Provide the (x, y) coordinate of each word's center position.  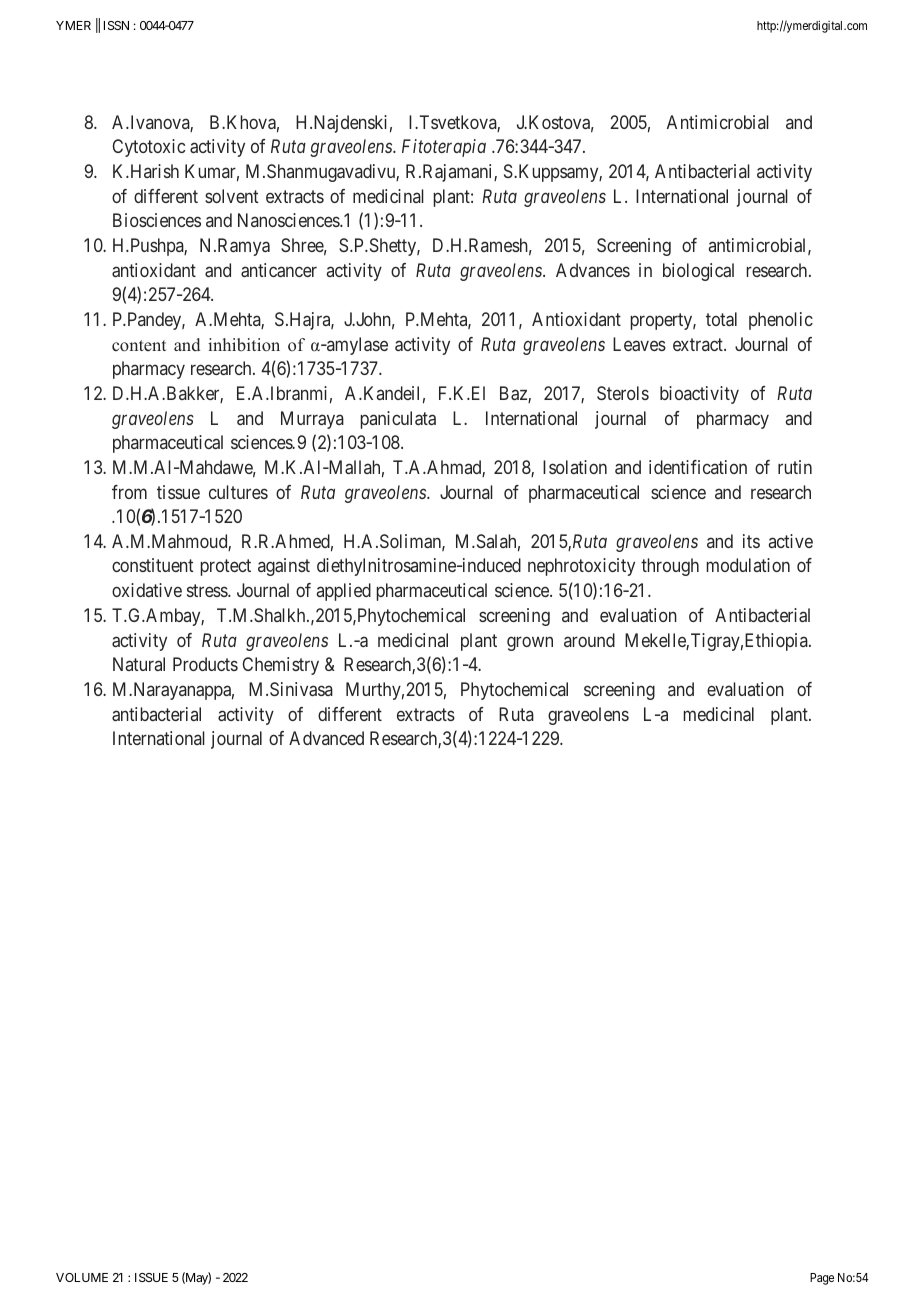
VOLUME (82, 1277)
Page (822, 1279)
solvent (232, 196)
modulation (748, 565)
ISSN (116, 25)
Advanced (326, 738)
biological (698, 272)
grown (530, 643)
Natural (139, 664)
